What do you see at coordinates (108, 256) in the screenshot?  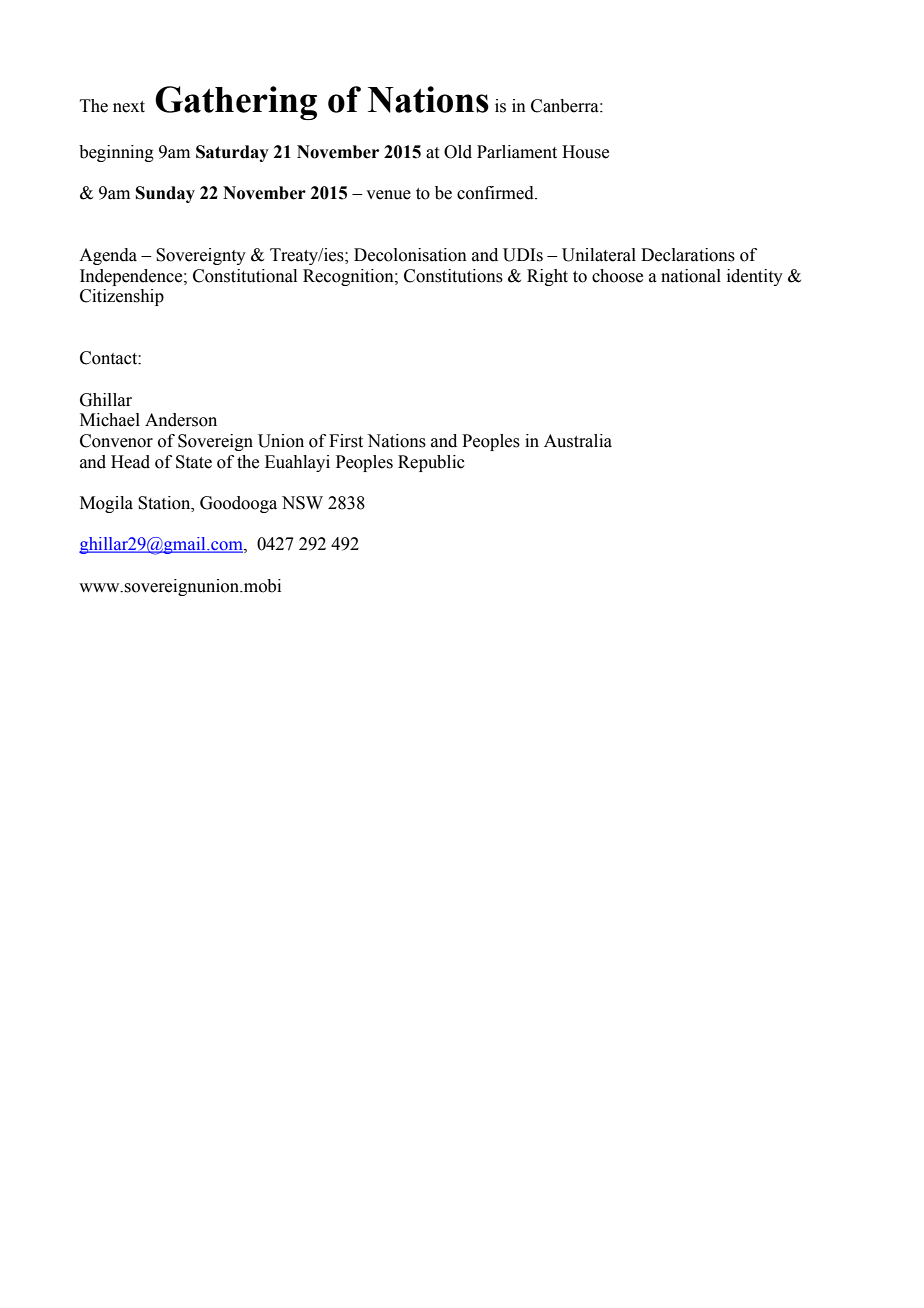 I see `Agenda` at bounding box center [108, 256].
